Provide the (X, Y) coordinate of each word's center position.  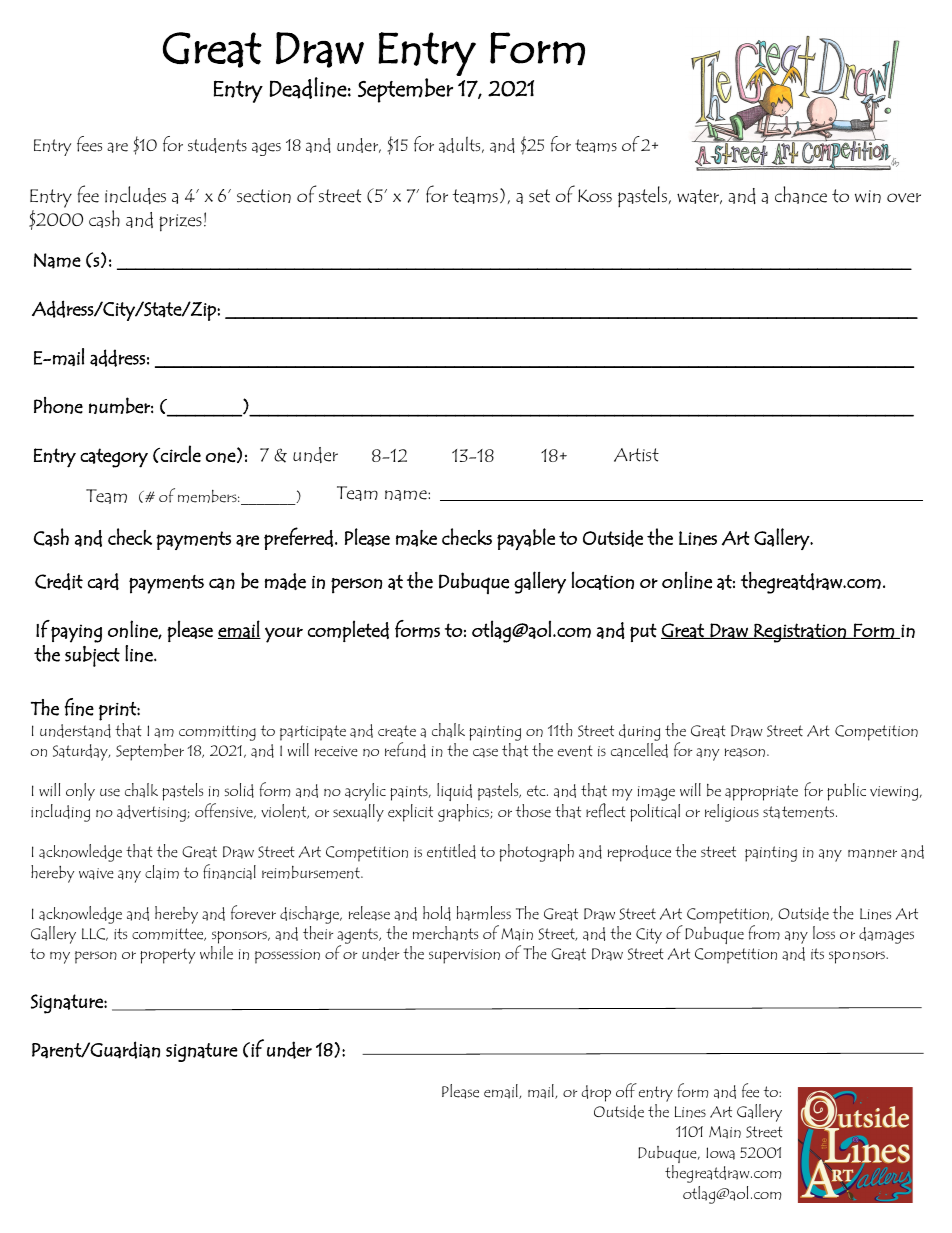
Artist (636, 455)
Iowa (720, 1153)
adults (461, 145)
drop (596, 1093)
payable (526, 539)
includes (135, 195)
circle (180, 453)
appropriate (761, 793)
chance (801, 195)
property (167, 956)
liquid (454, 794)
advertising (152, 813)
